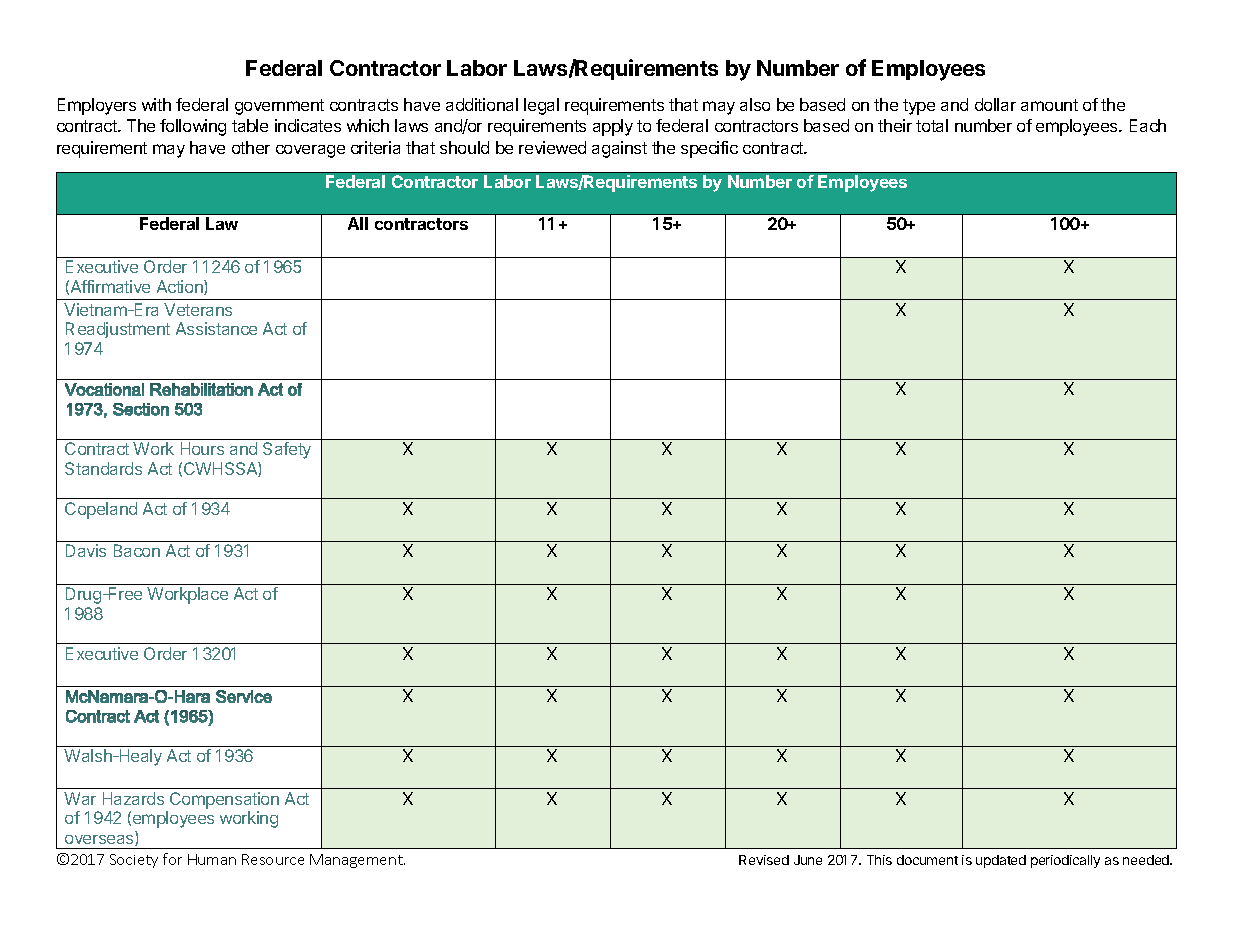 Image resolution: width=1233 pixels, height=952 pixels. Describe the element at coordinates (212, 859) in the screenshot. I see `Human` at that location.
